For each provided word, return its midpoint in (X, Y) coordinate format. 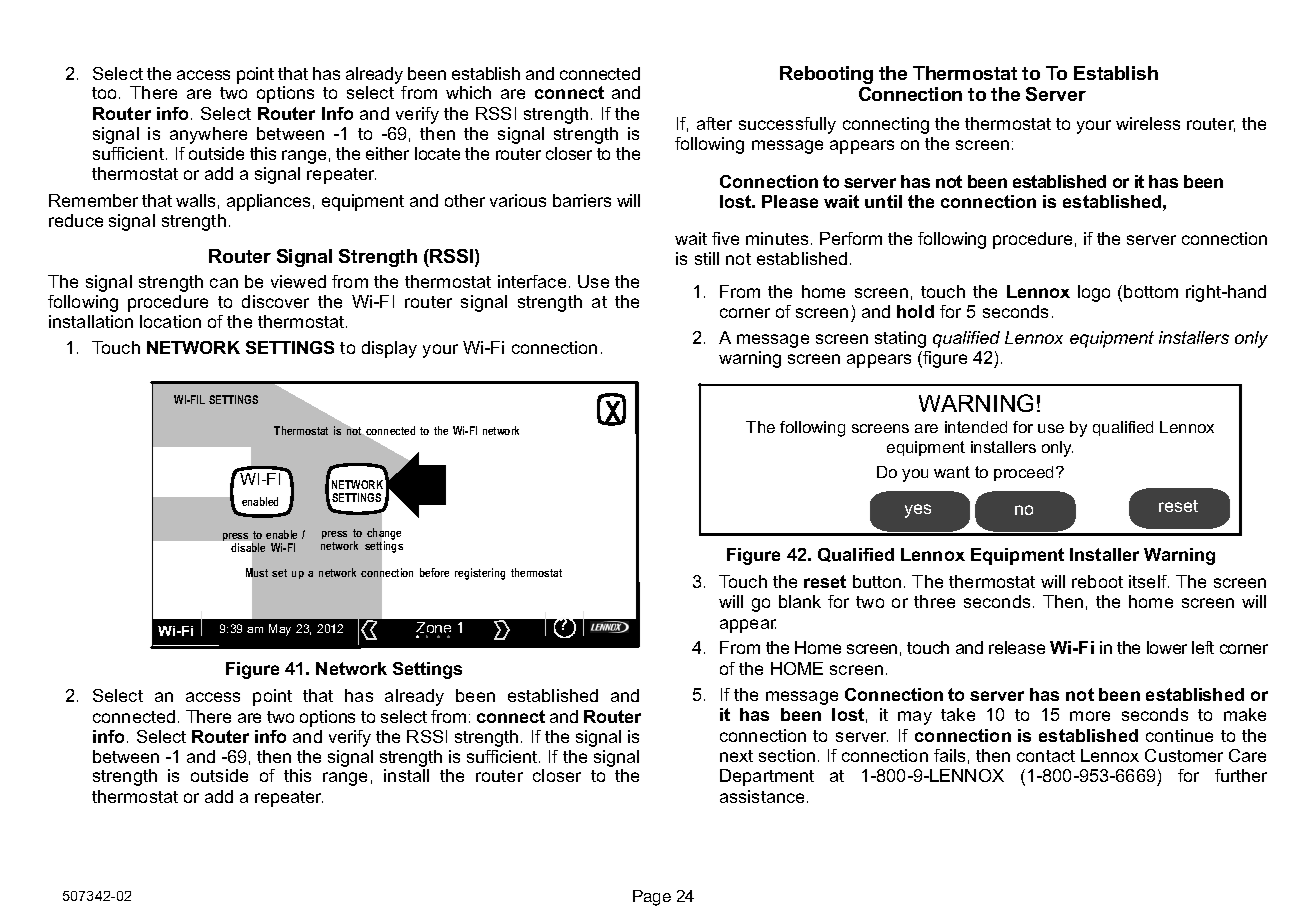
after (714, 123)
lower (1167, 647)
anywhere (208, 135)
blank (800, 601)
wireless (1148, 123)
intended (976, 427)
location (170, 321)
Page (652, 898)
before (434, 572)
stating (900, 339)
